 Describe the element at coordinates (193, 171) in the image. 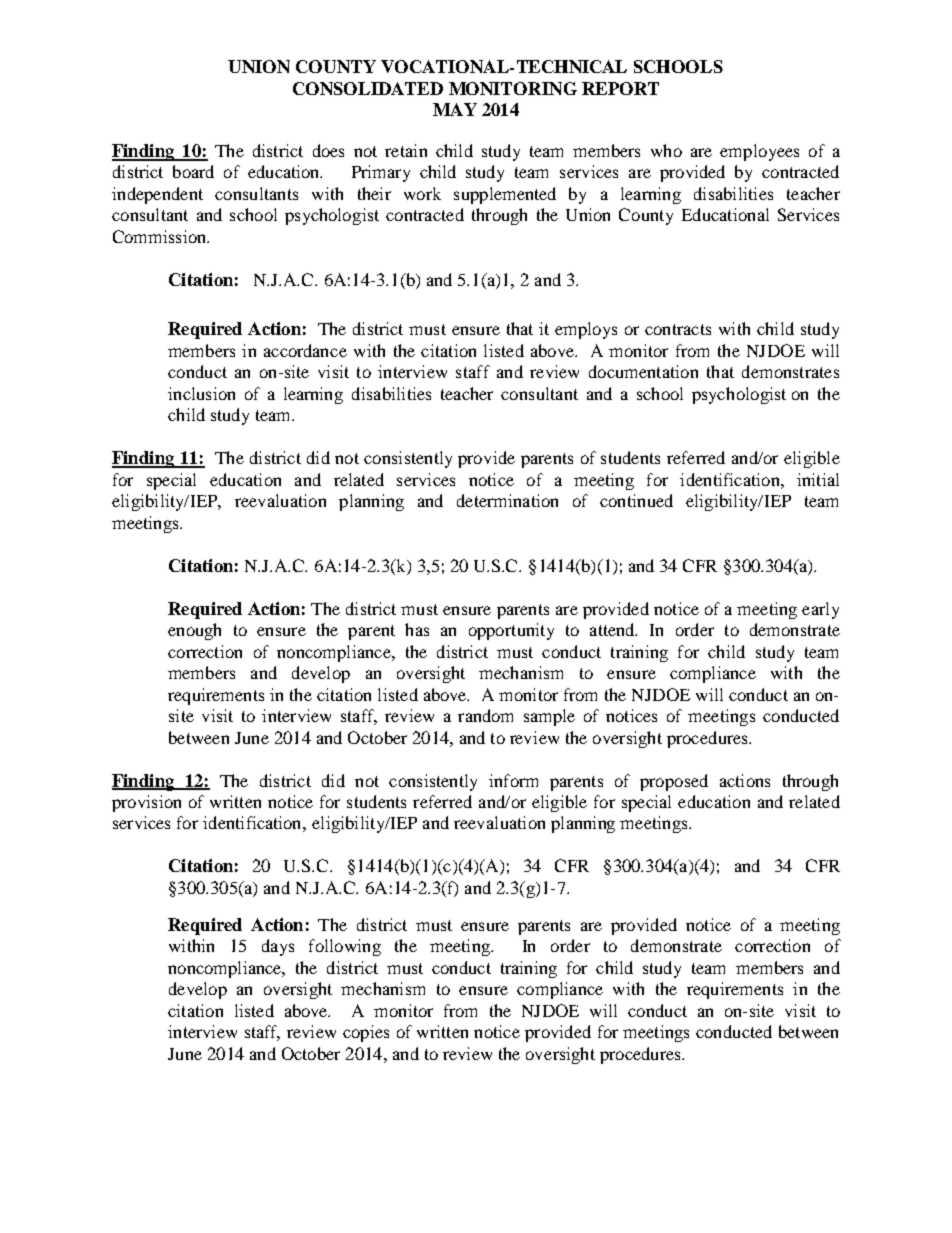

I see `board` at that location.
